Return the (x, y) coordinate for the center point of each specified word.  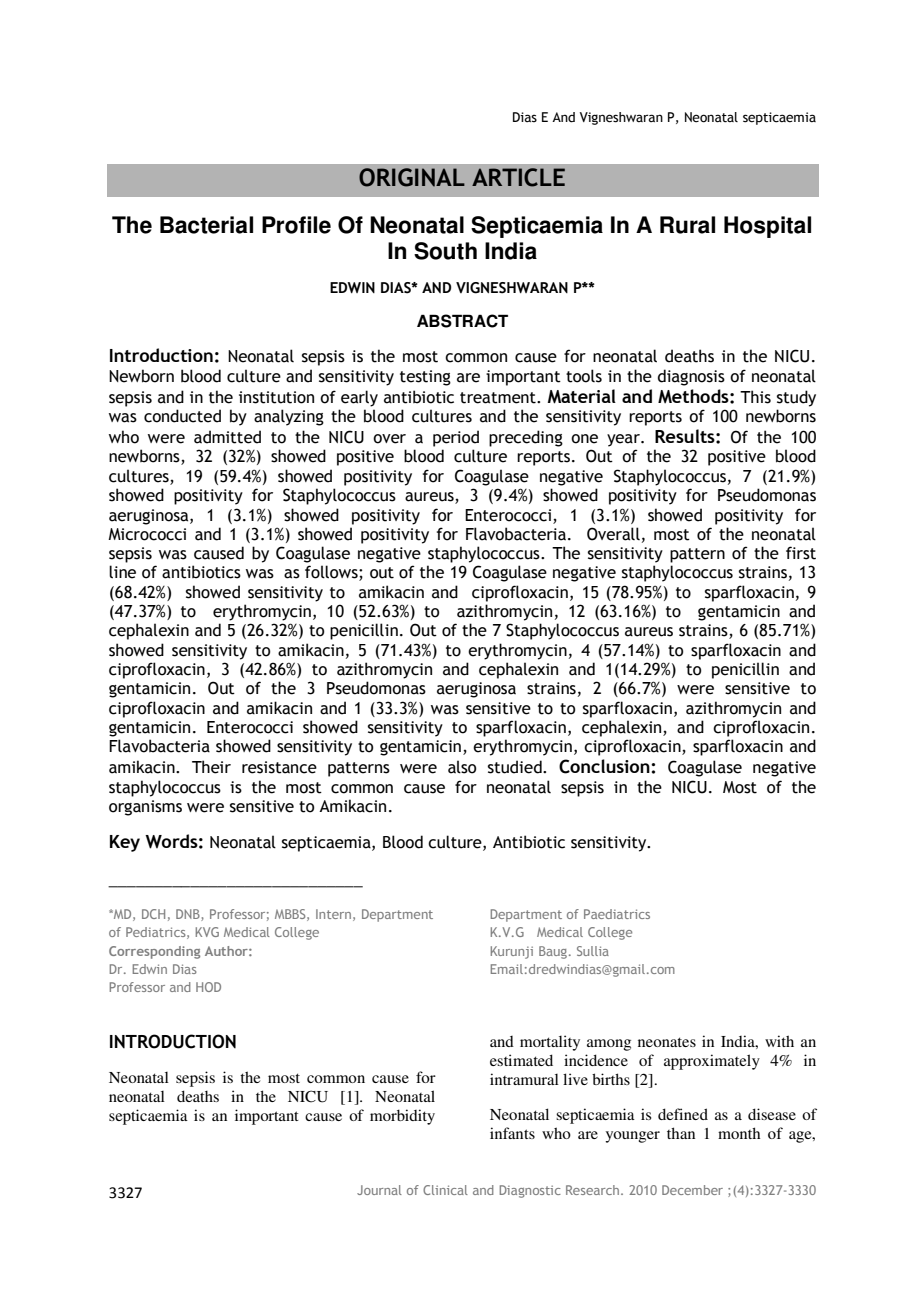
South (445, 251)
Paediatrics (617, 914)
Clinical (445, 1190)
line (122, 572)
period (456, 438)
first (801, 553)
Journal (379, 1190)
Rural (687, 225)
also (462, 767)
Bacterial (206, 225)
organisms (145, 808)
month (739, 1133)
